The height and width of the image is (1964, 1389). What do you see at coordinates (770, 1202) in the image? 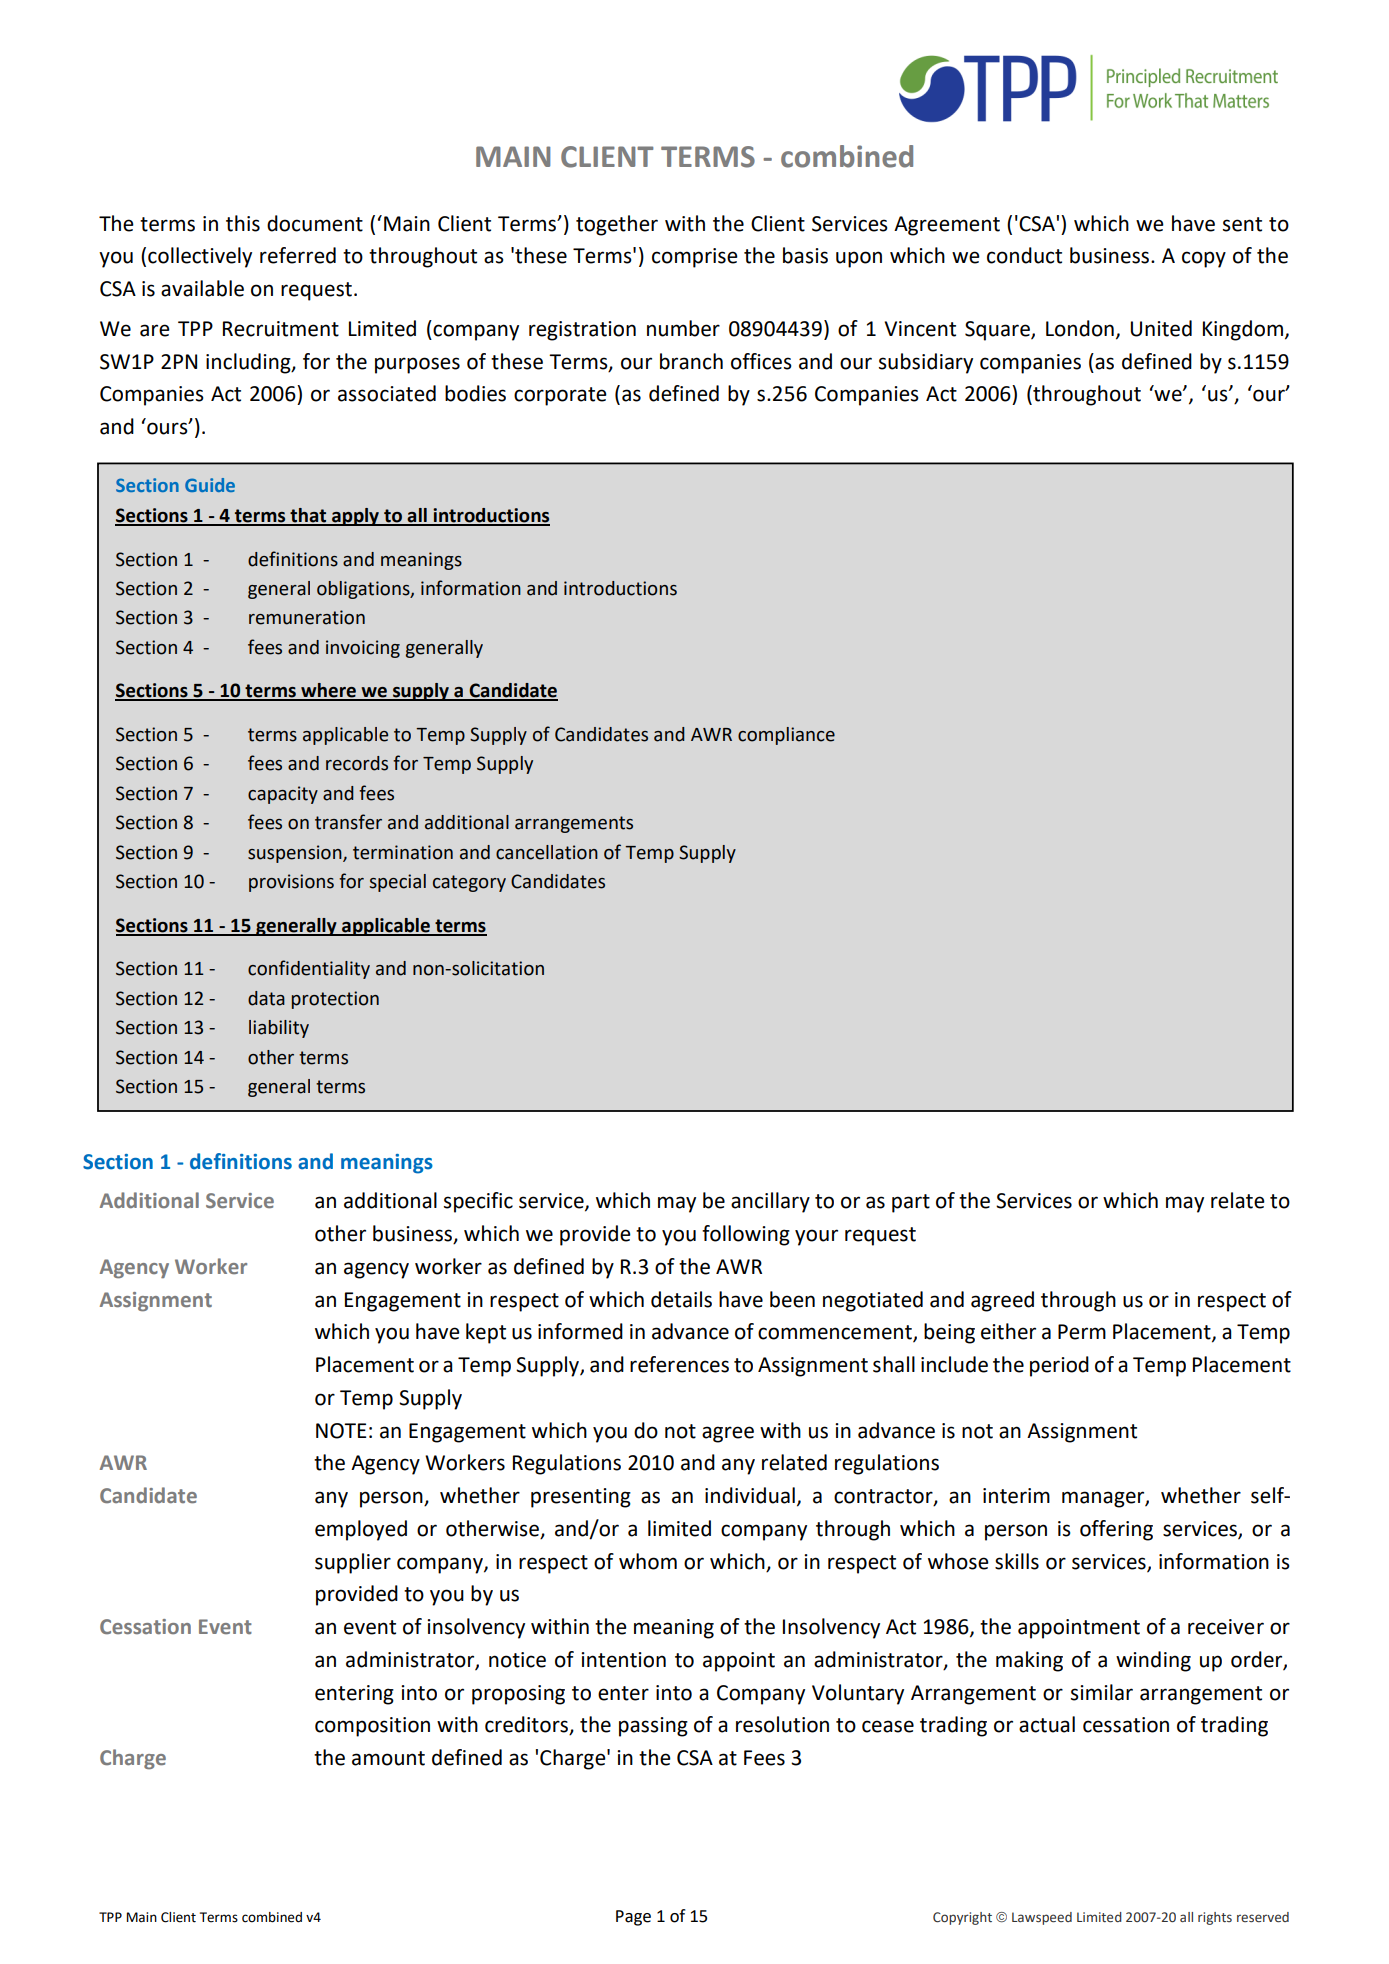
I see `ancillary` at bounding box center [770, 1202].
